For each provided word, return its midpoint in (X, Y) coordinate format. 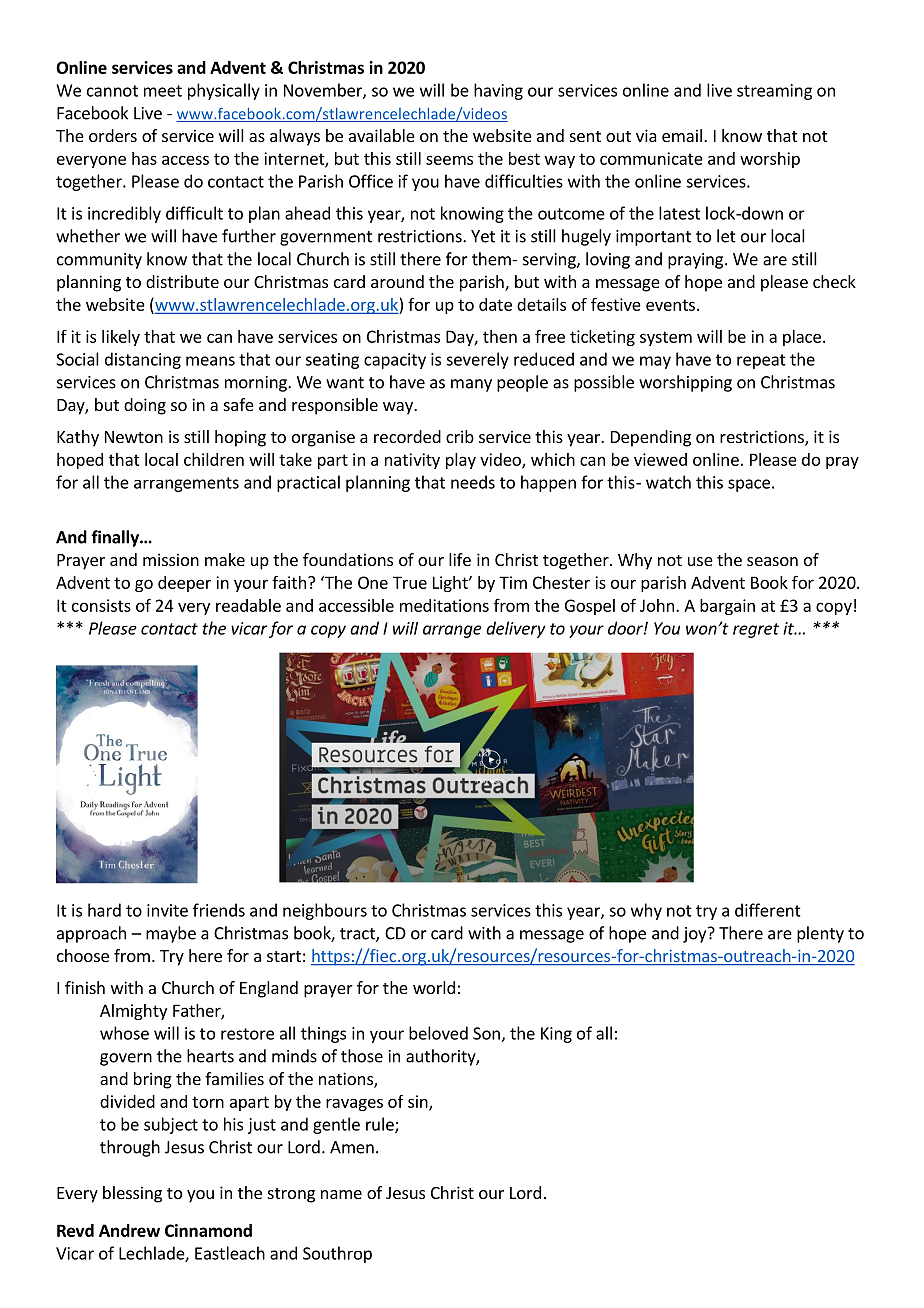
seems (449, 160)
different (768, 910)
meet (163, 91)
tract (358, 935)
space (749, 485)
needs (473, 482)
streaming (774, 92)
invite (167, 910)
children (214, 459)
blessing (132, 1194)
